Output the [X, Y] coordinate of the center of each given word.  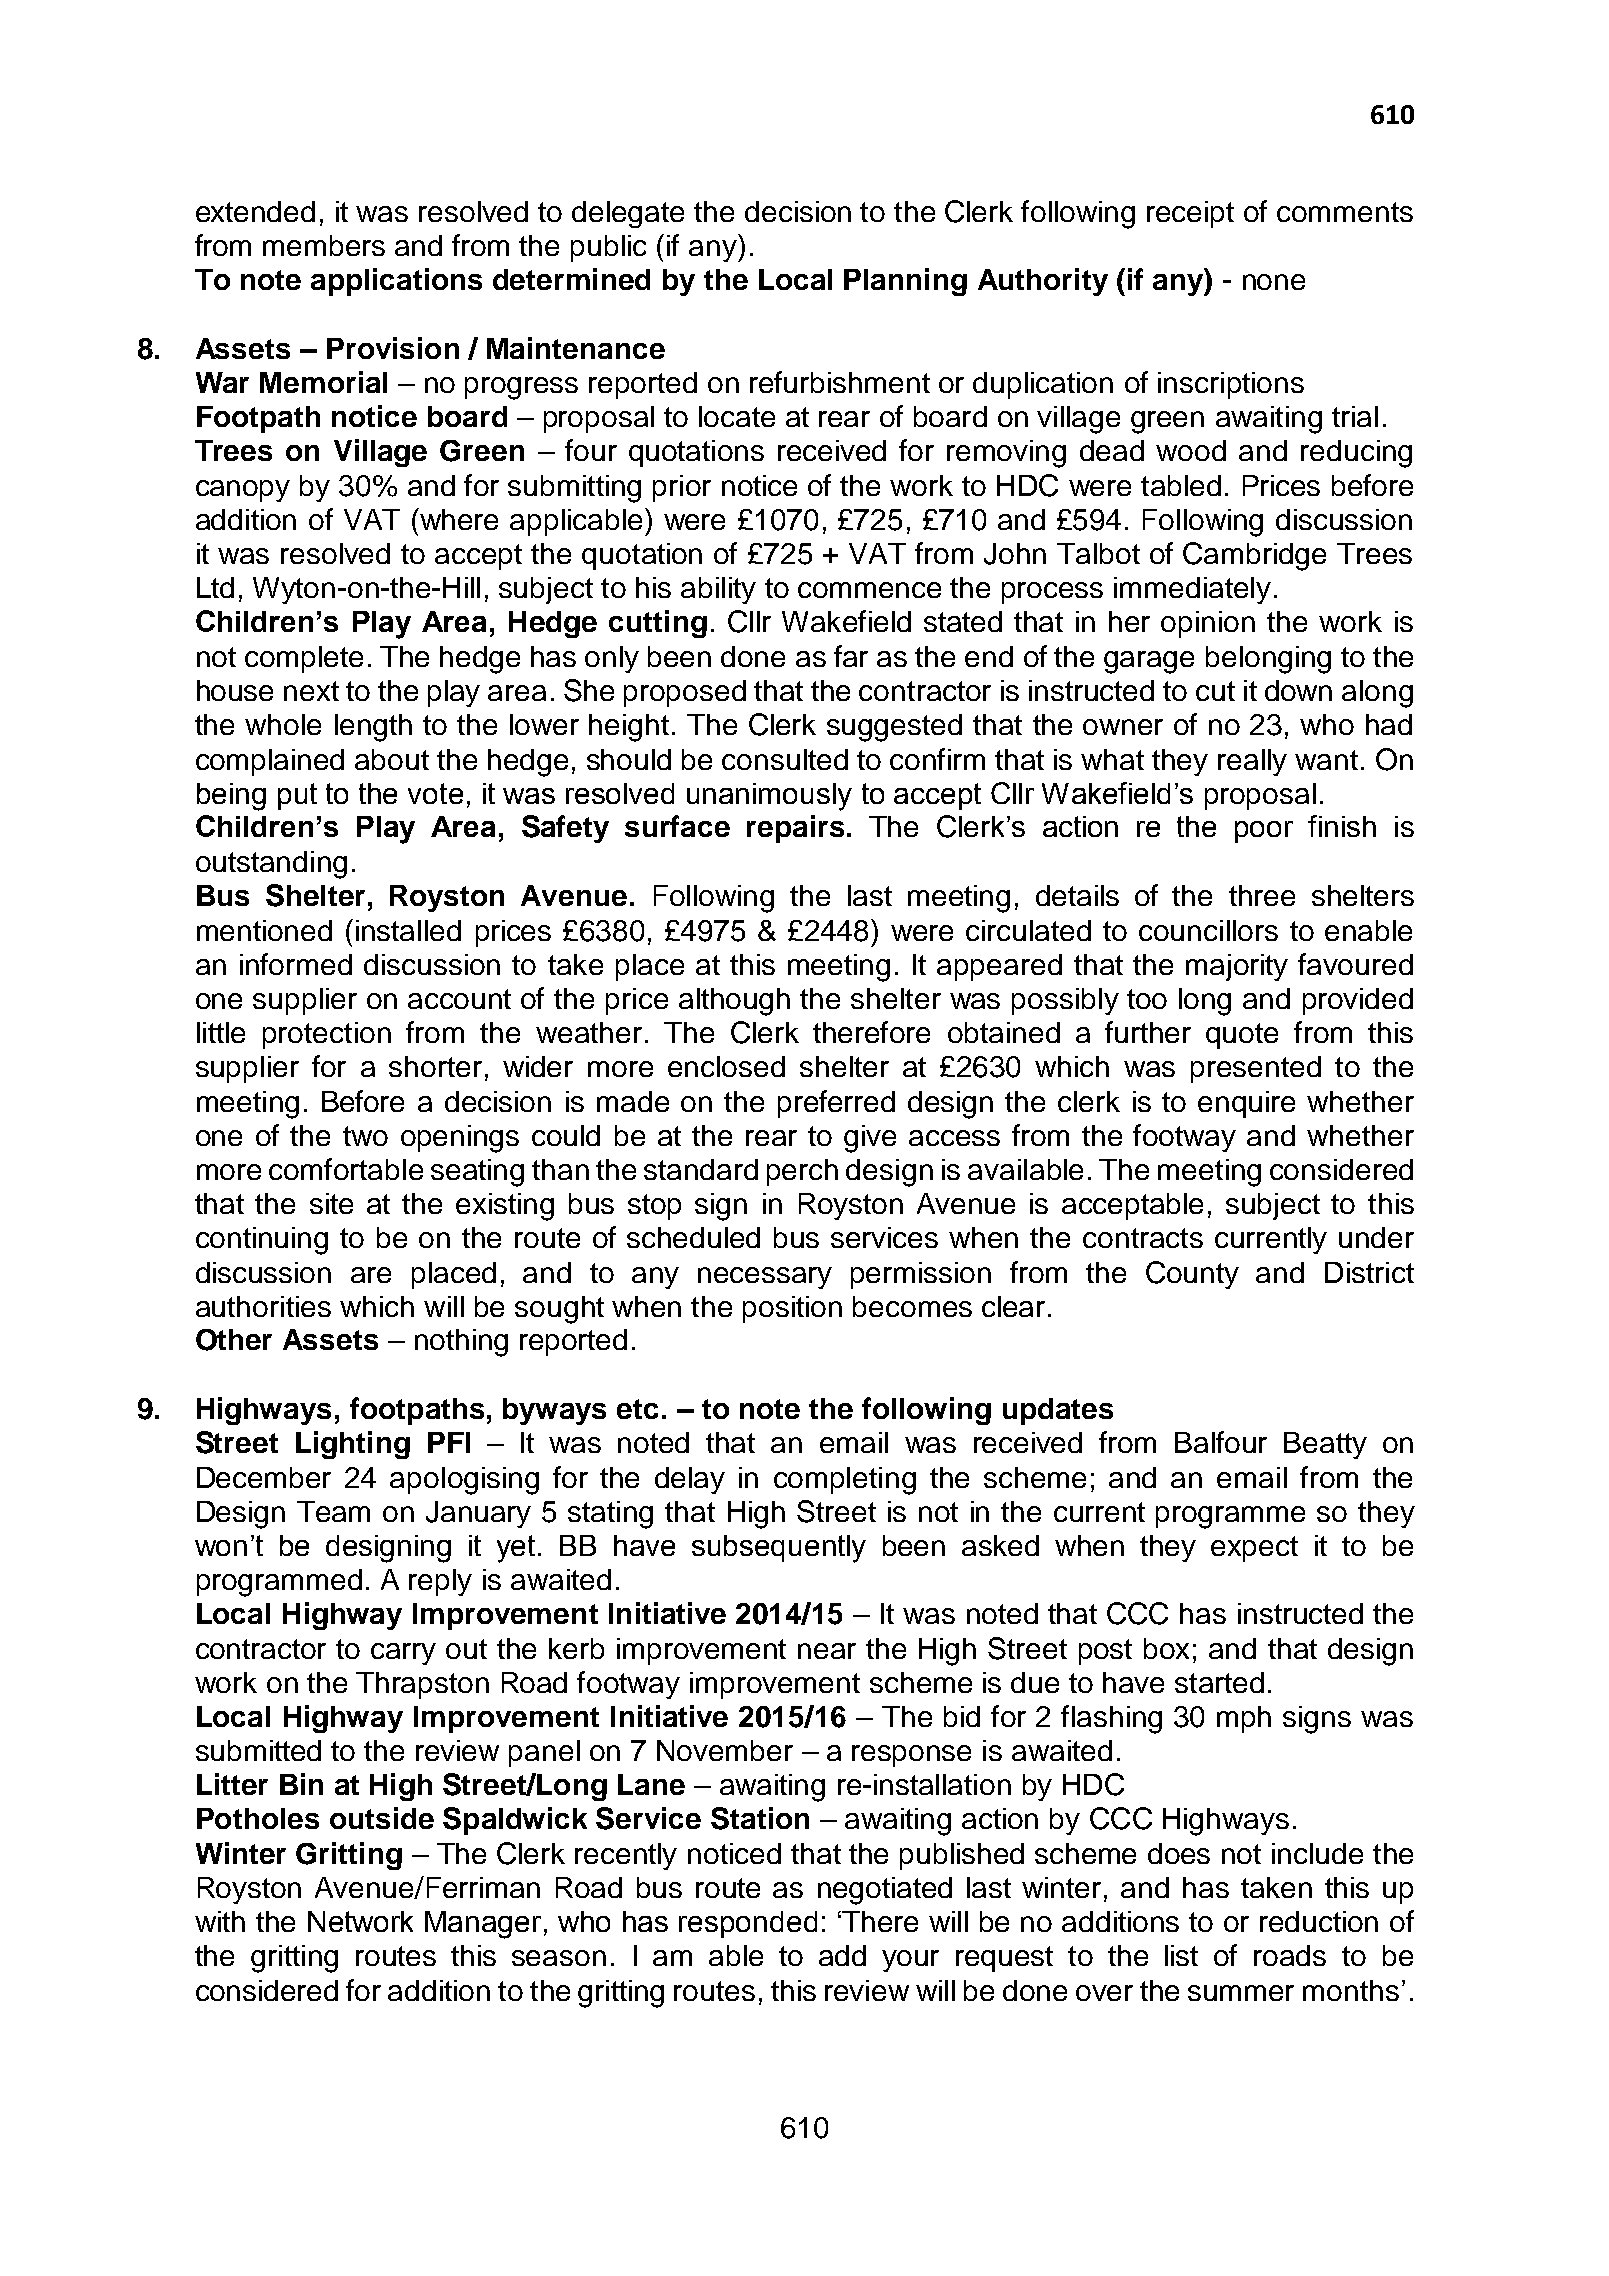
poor [1264, 832]
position [792, 1309]
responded [748, 1924]
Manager [483, 1925]
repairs [795, 829]
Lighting [353, 1445]
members [324, 245]
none [1274, 282]
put [297, 796]
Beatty [1325, 1445]
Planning [905, 282]
